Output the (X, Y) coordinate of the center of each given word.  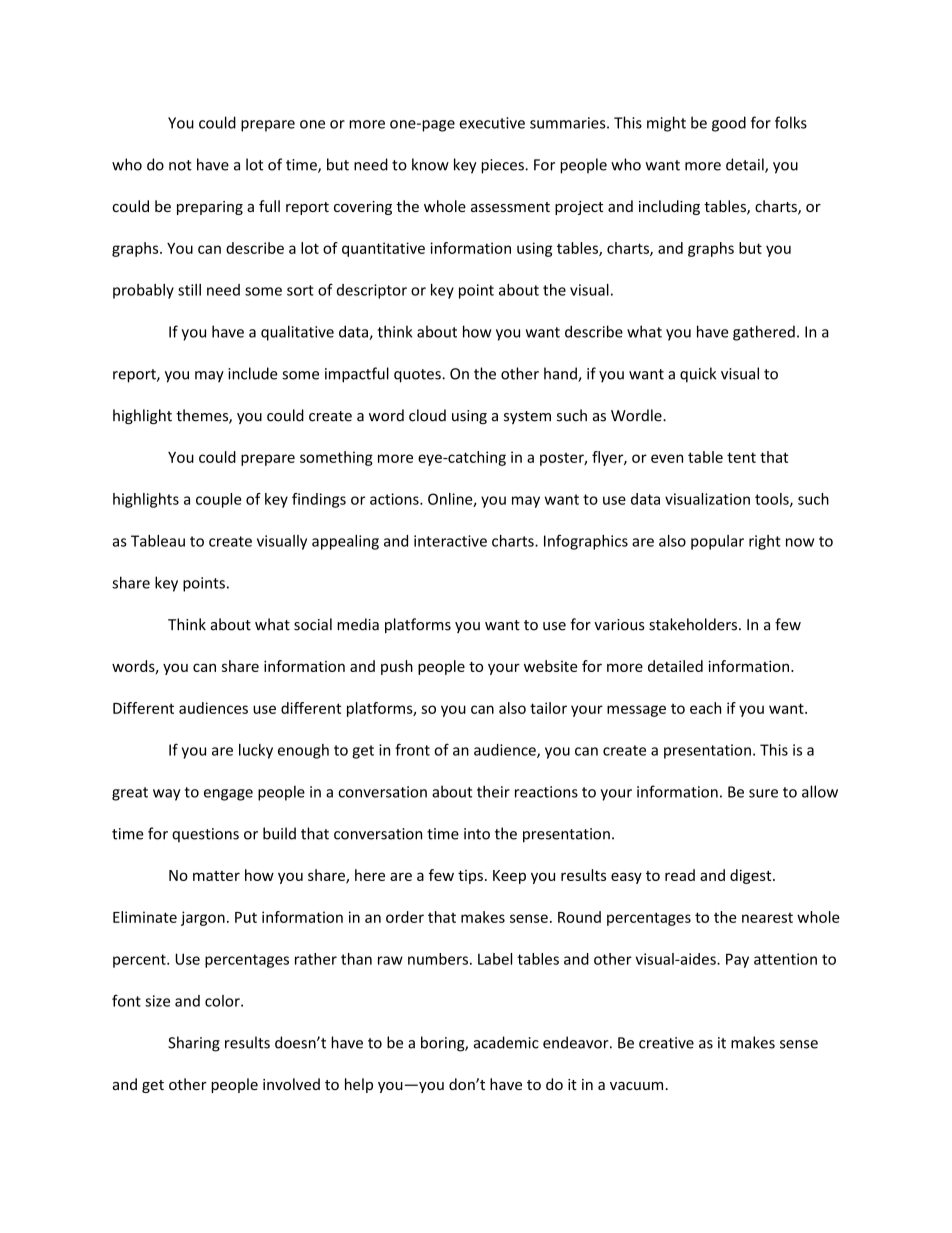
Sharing (194, 1044)
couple (218, 500)
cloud (427, 415)
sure (763, 793)
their (493, 791)
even (667, 458)
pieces (503, 166)
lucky (256, 751)
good (729, 124)
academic (506, 1042)
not (180, 165)
